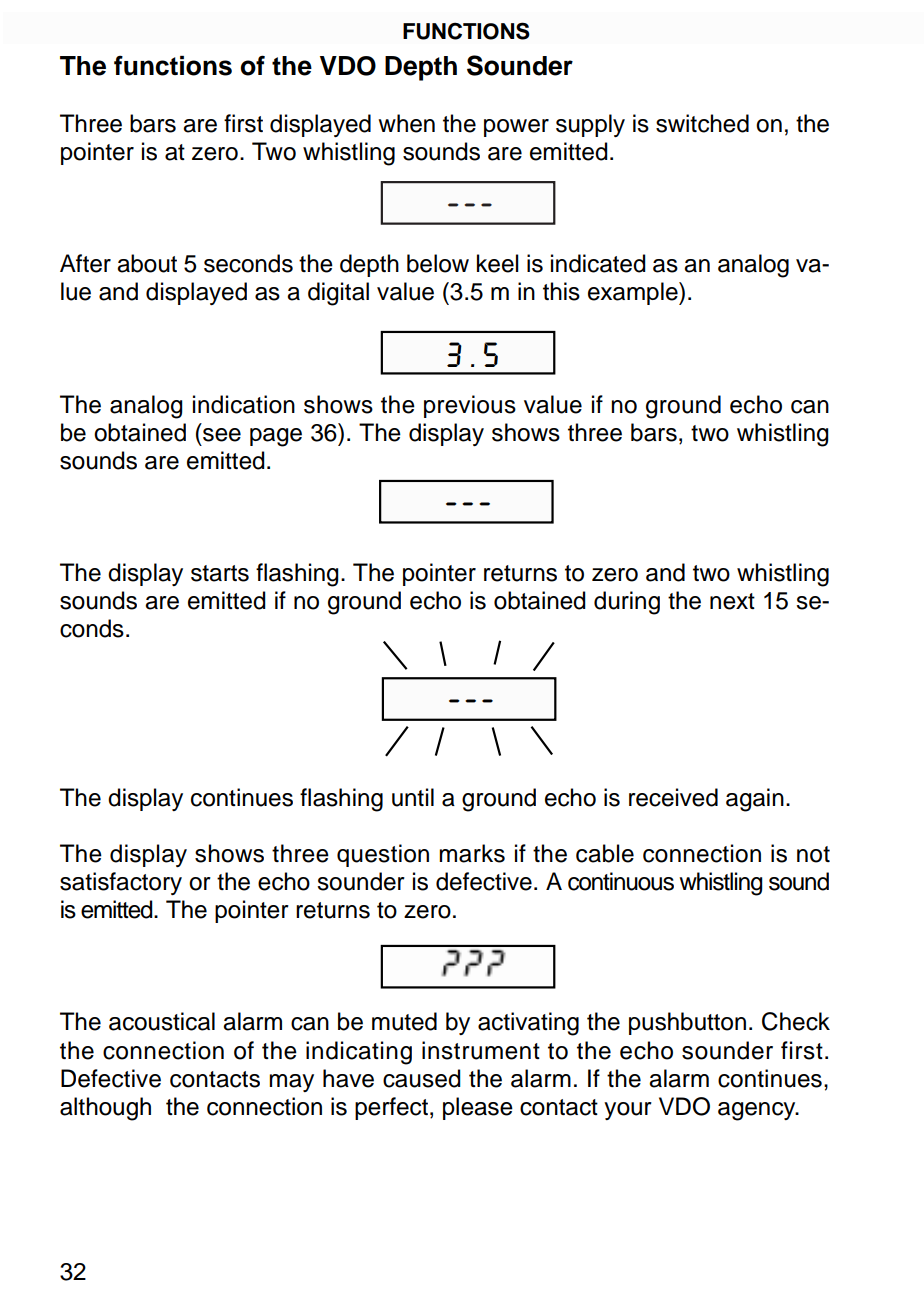 The width and height of the screenshot is (924, 1308). What do you see at coordinates (758, 1111) in the screenshot?
I see `agency` at bounding box center [758, 1111].
